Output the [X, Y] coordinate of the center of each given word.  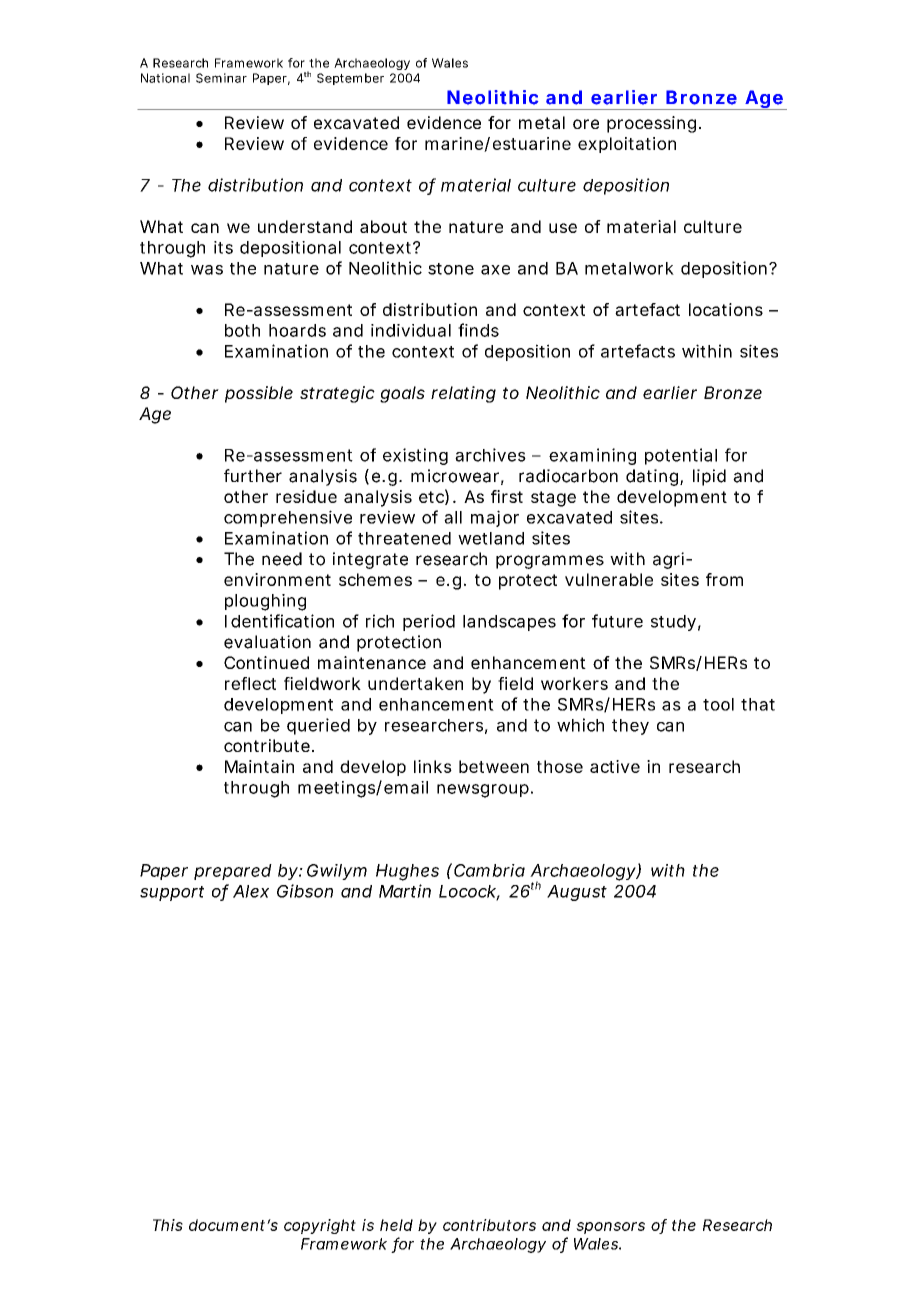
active [615, 766]
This [168, 1225]
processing [651, 124]
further [253, 476]
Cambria [489, 870]
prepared [233, 872]
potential [681, 456]
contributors [489, 1225]
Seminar [221, 78]
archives [490, 455]
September [350, 79]
